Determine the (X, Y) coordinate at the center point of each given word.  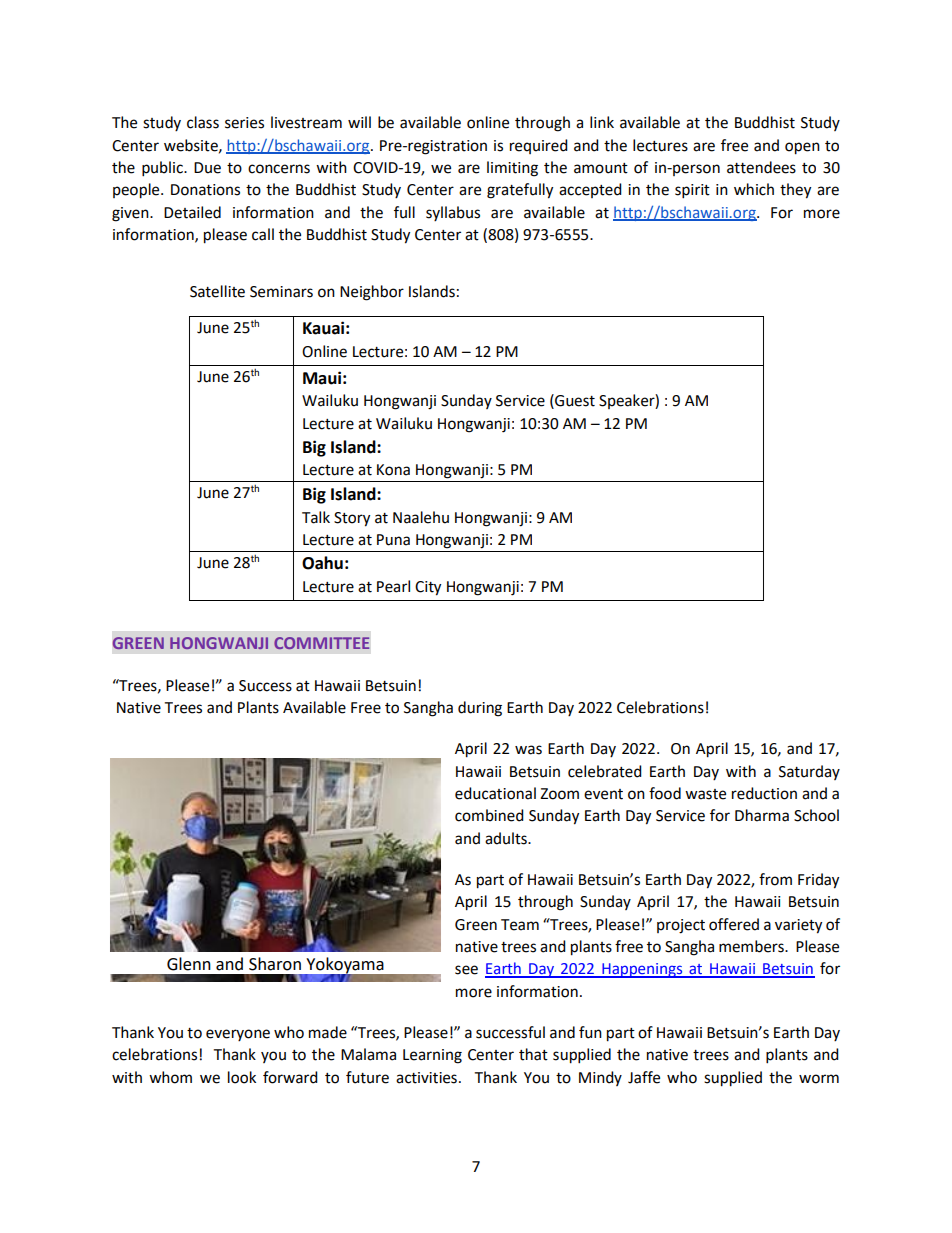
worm (819, 1079)
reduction (764, 793)
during (480, 709)
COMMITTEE (321, 643)
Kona (393, 470)
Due (207, 168)
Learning (432, 1056)
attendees (761, 167)
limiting (512, 169)
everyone (238, 1035)
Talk (316, 517)
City (428, 588)
